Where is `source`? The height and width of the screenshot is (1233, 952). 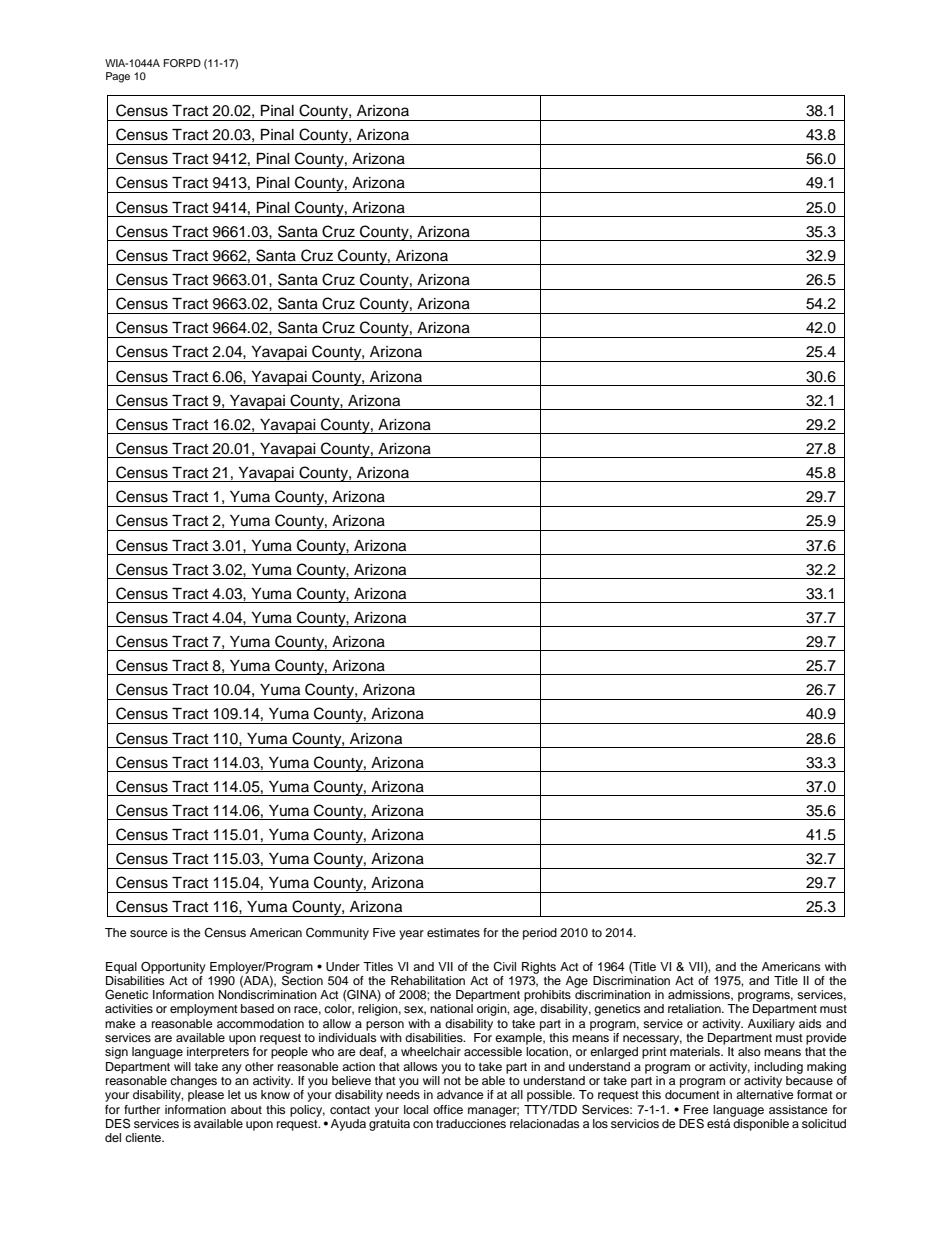 source is located at coordinates (149, 933).
